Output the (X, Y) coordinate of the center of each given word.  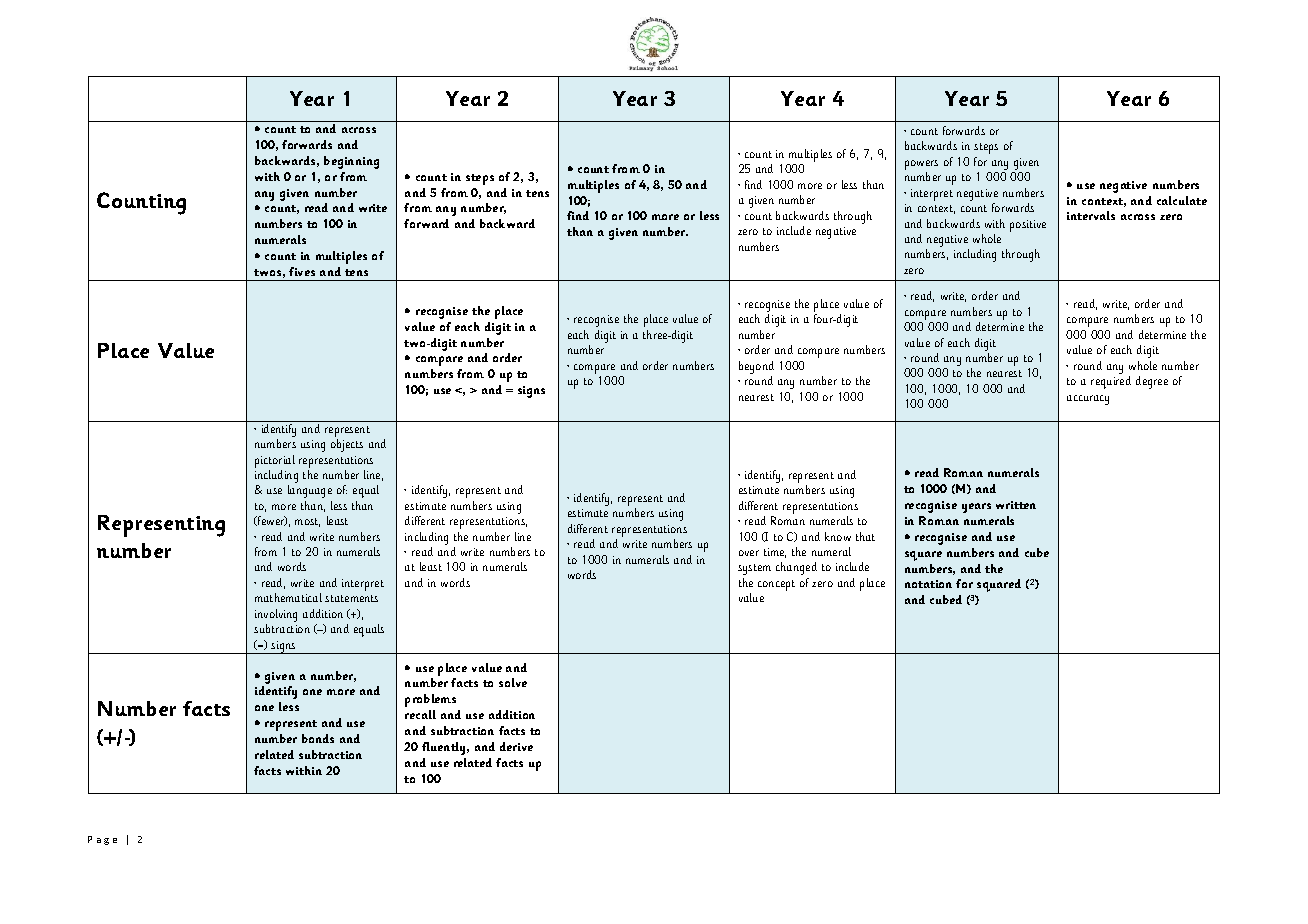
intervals (1091, 215)
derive (516, 746)
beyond (756, 367)
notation (928, 584)
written (1016, 505)
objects (347, 445)
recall (420, 714)
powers (921, 165)
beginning (351, 162)
